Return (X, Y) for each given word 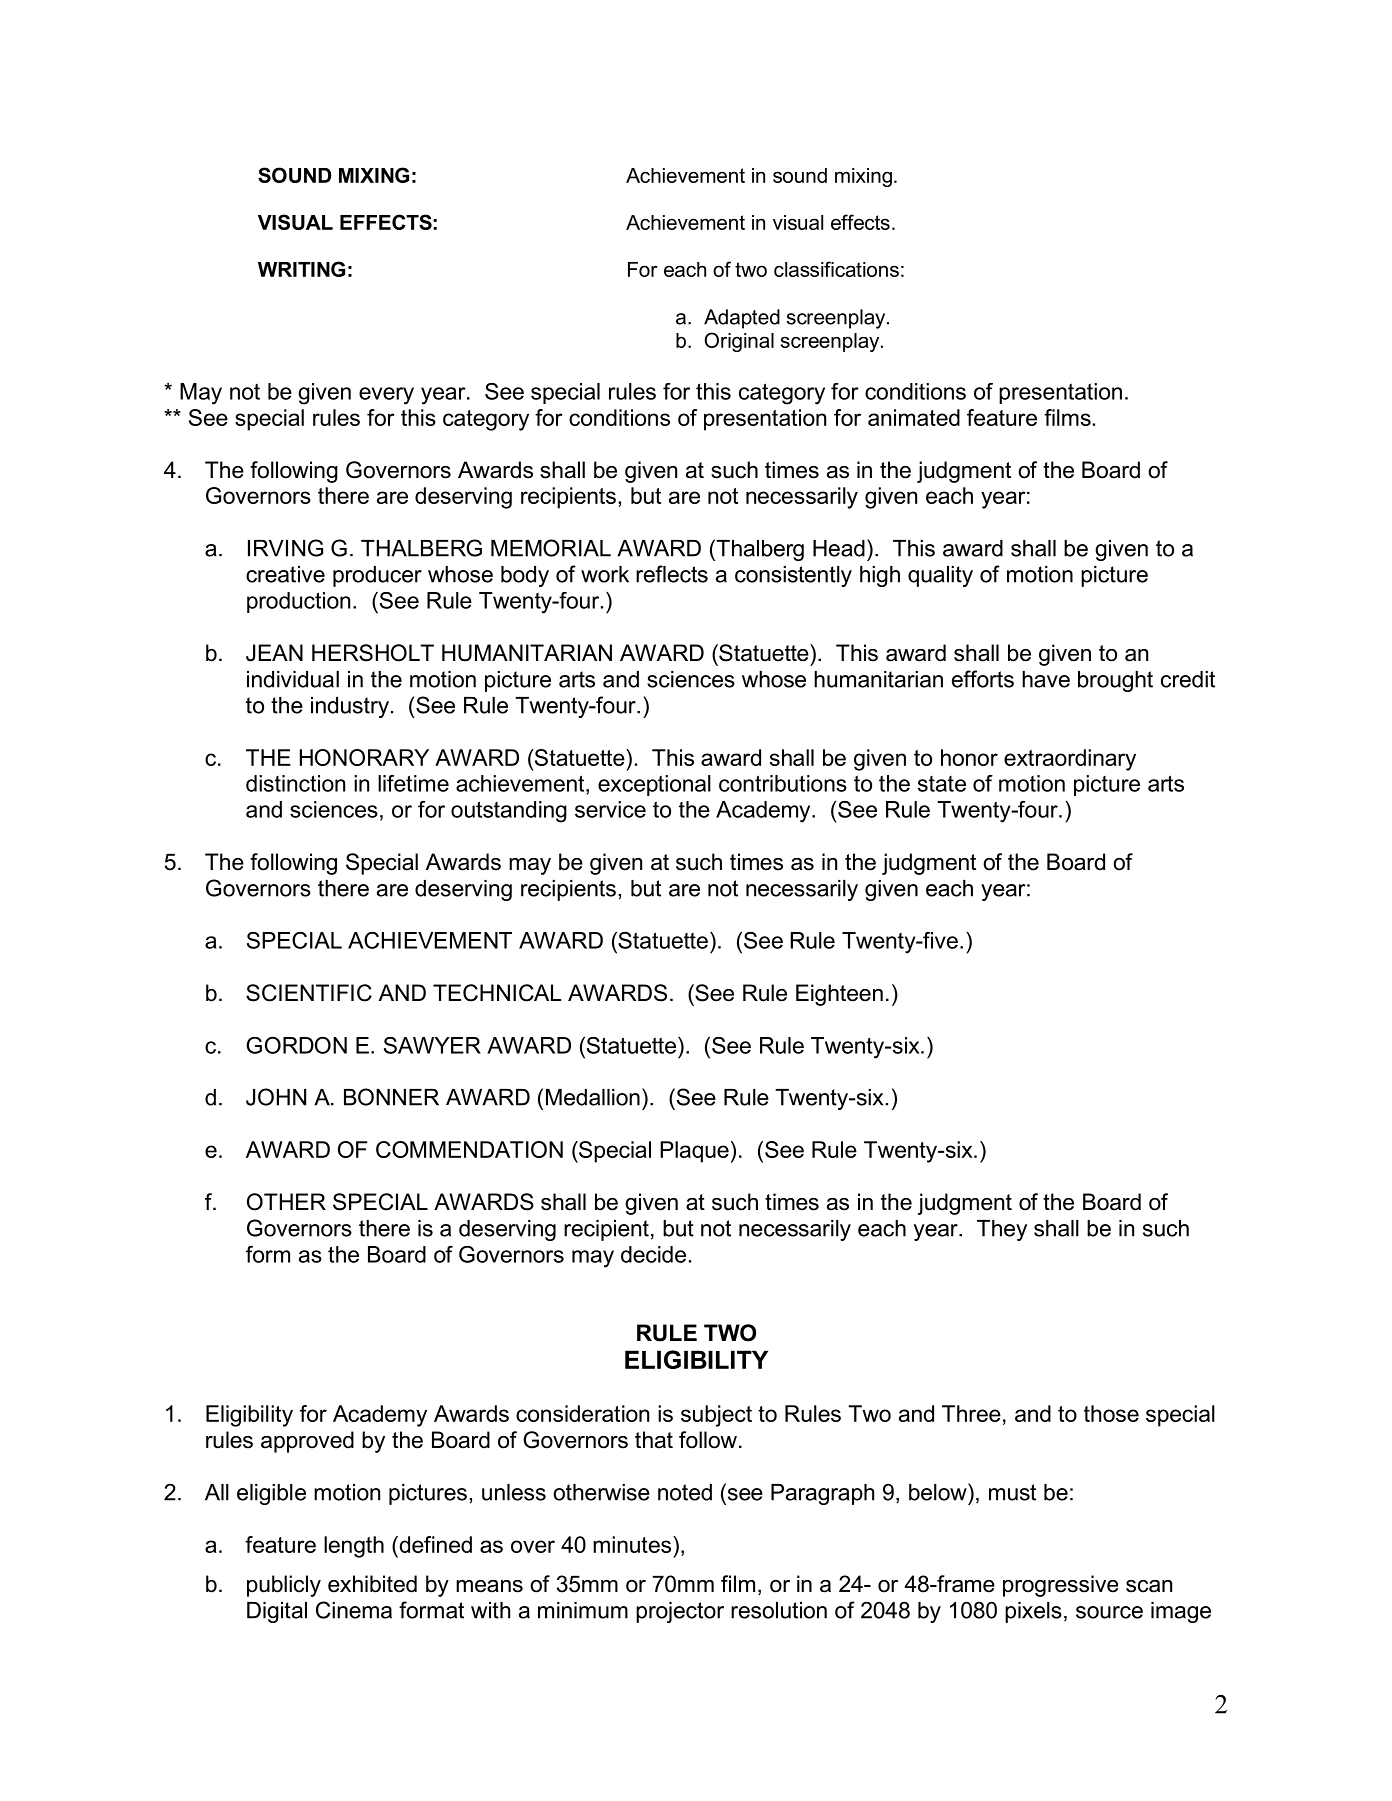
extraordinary (1070, 760)
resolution (779, 1610)
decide (653, 1254)
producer (377, 576)
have (1046, 679)
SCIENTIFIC (309, 993)
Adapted (742, 319)
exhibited (372, 1584)
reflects (672, 574)
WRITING (301, 269)
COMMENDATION (469, 1149)
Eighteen (839, 995)
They (1002, 1230)
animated (914, 417)
